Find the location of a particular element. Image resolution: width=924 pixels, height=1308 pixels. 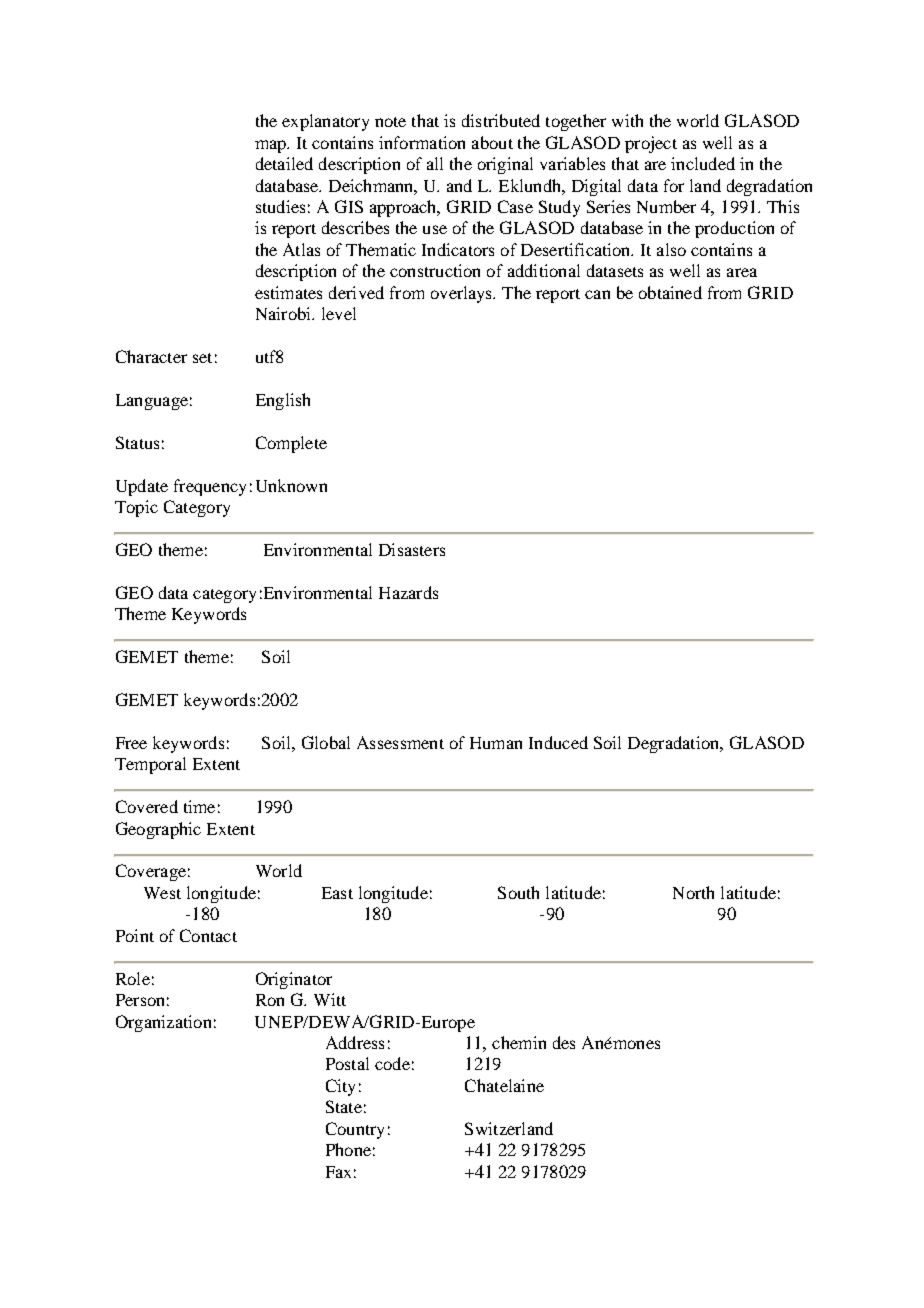

all is located at coordinates (435, 163).
